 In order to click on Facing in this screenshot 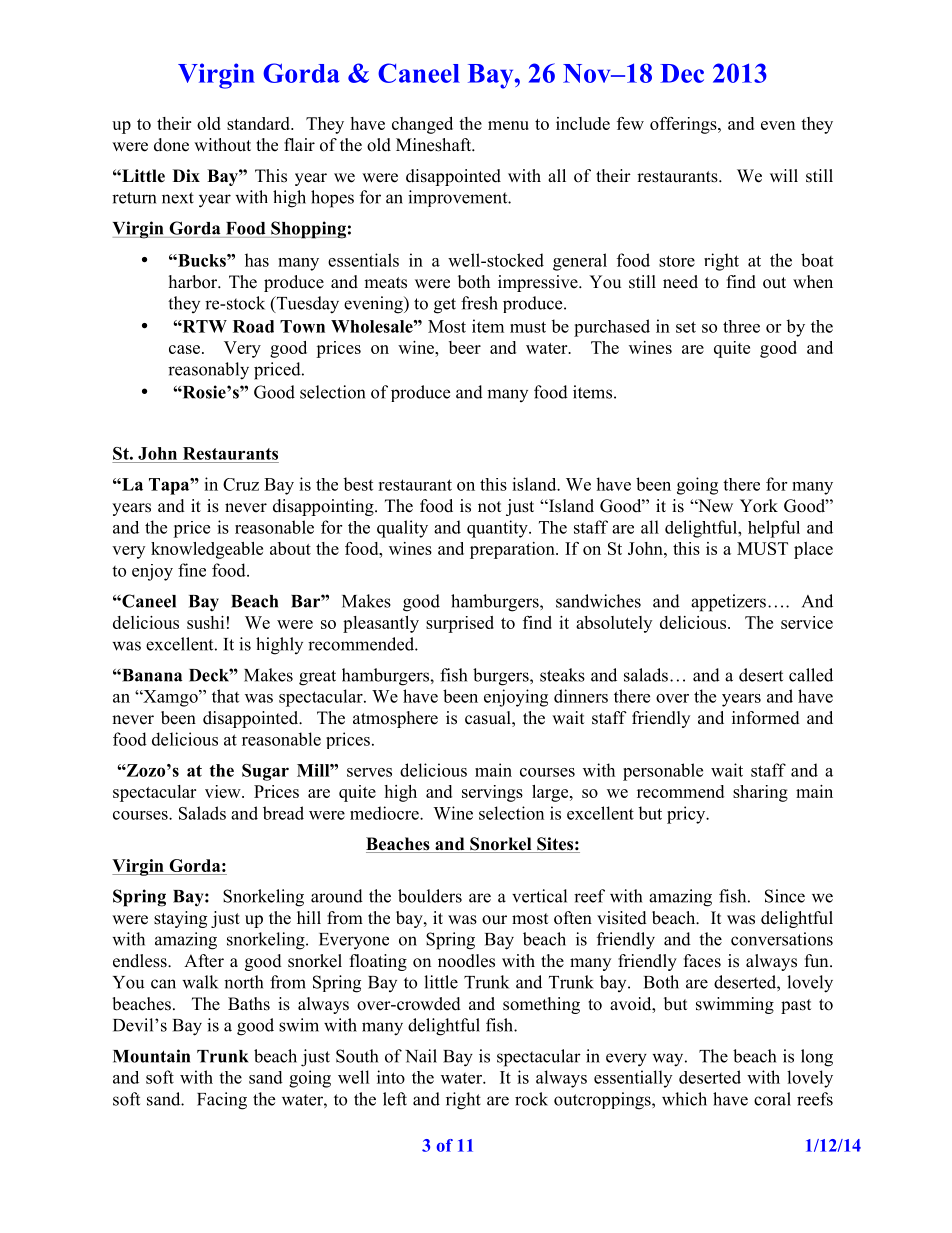, I will do `click(222, 1101)`.
